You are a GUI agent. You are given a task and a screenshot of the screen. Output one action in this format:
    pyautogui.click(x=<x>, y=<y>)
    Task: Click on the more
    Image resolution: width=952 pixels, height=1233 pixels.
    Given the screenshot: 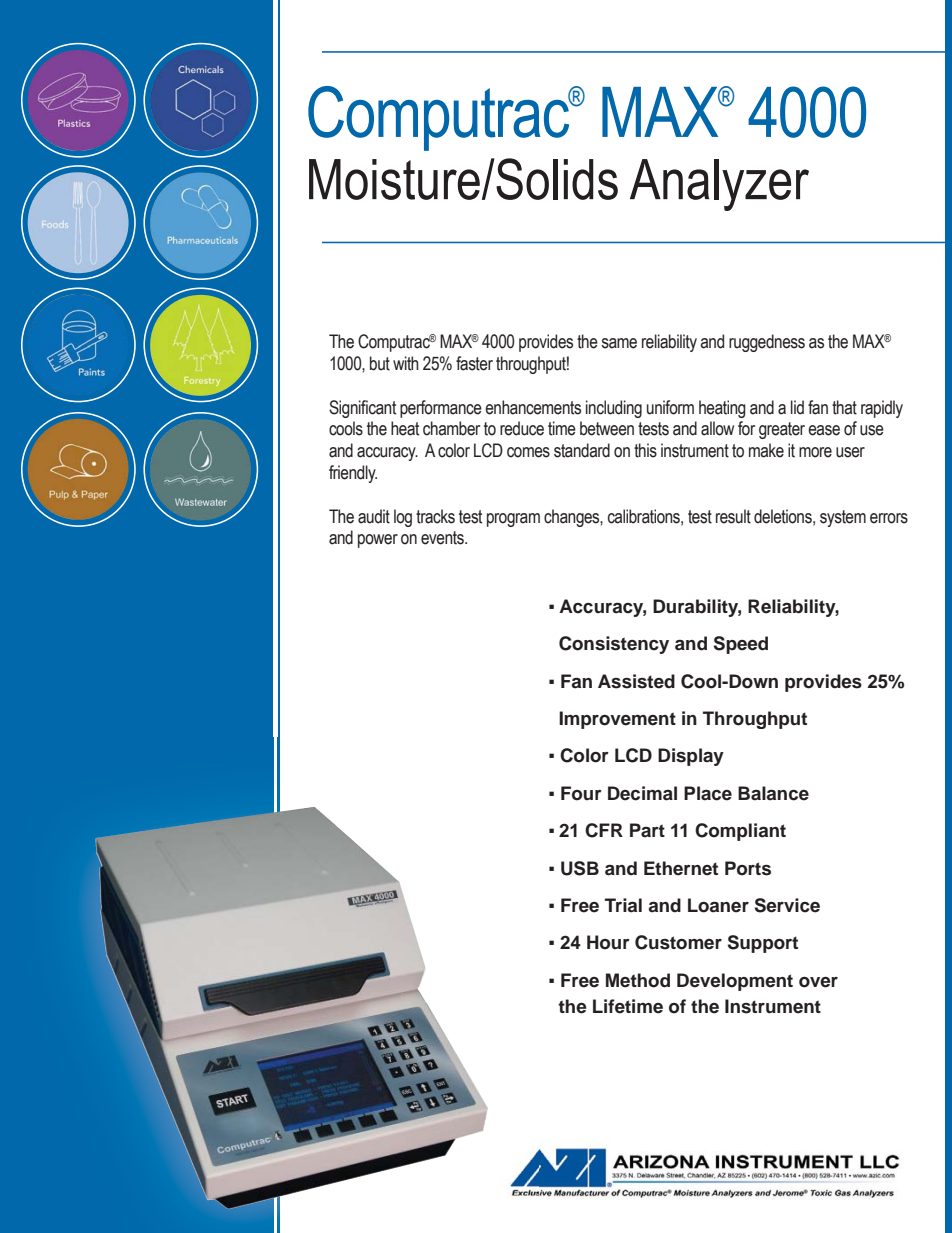 What is the action you would take?
    pyautogui.click(x=815, y=452)
